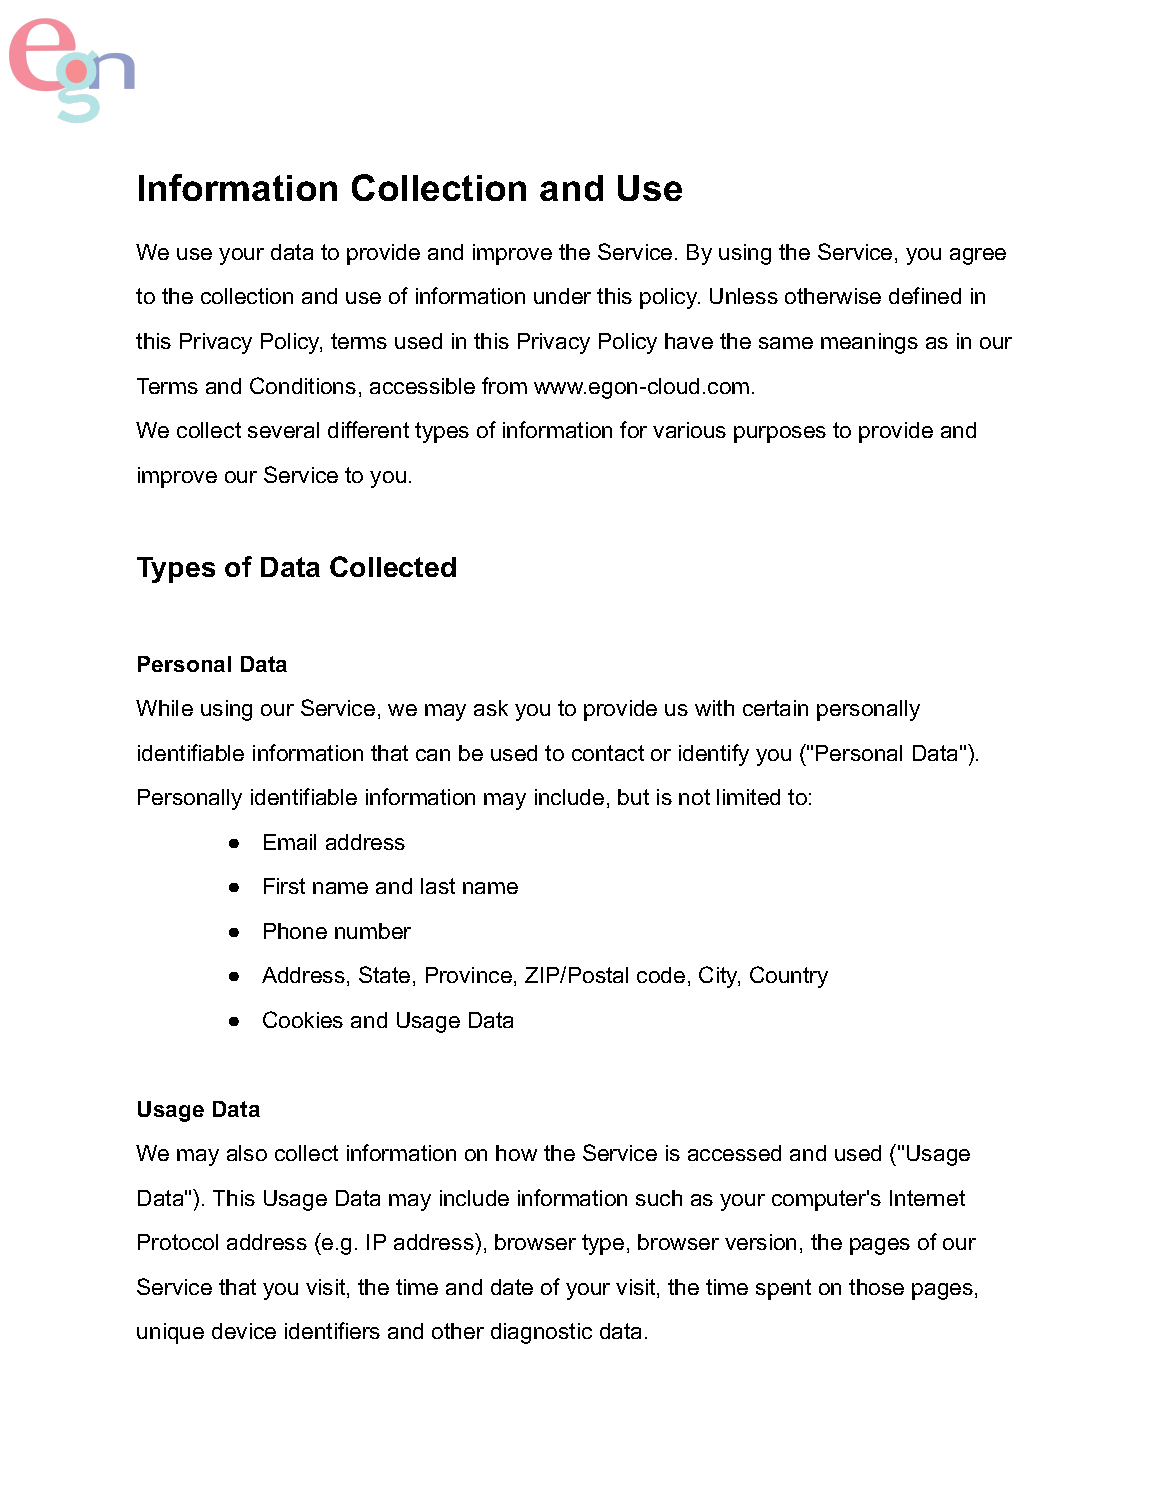  Describe the element at coordinates (789, 977) in the screenshot. I see `Country` at that location.
